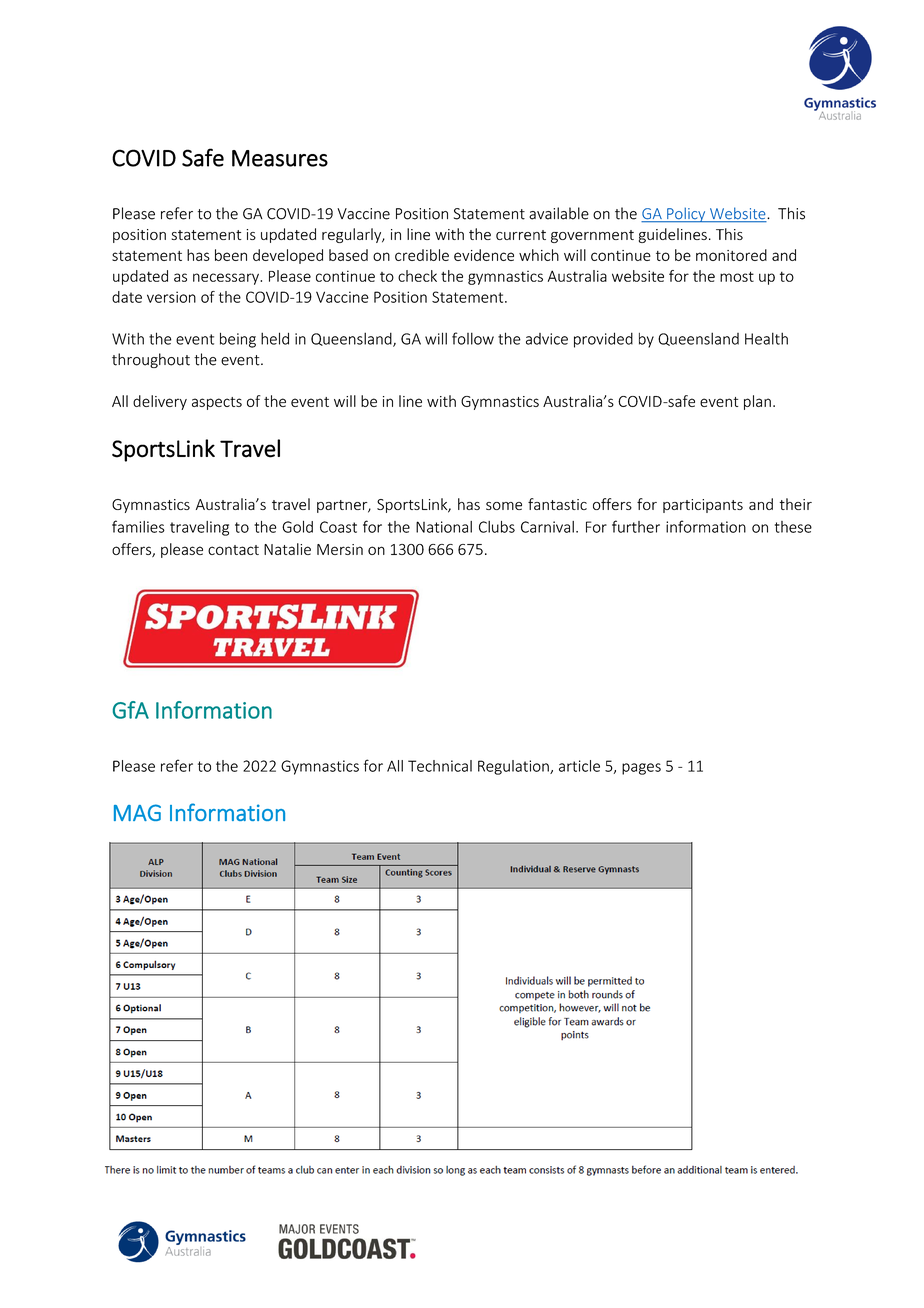  I want to click on Policy, so click(686, 215).
